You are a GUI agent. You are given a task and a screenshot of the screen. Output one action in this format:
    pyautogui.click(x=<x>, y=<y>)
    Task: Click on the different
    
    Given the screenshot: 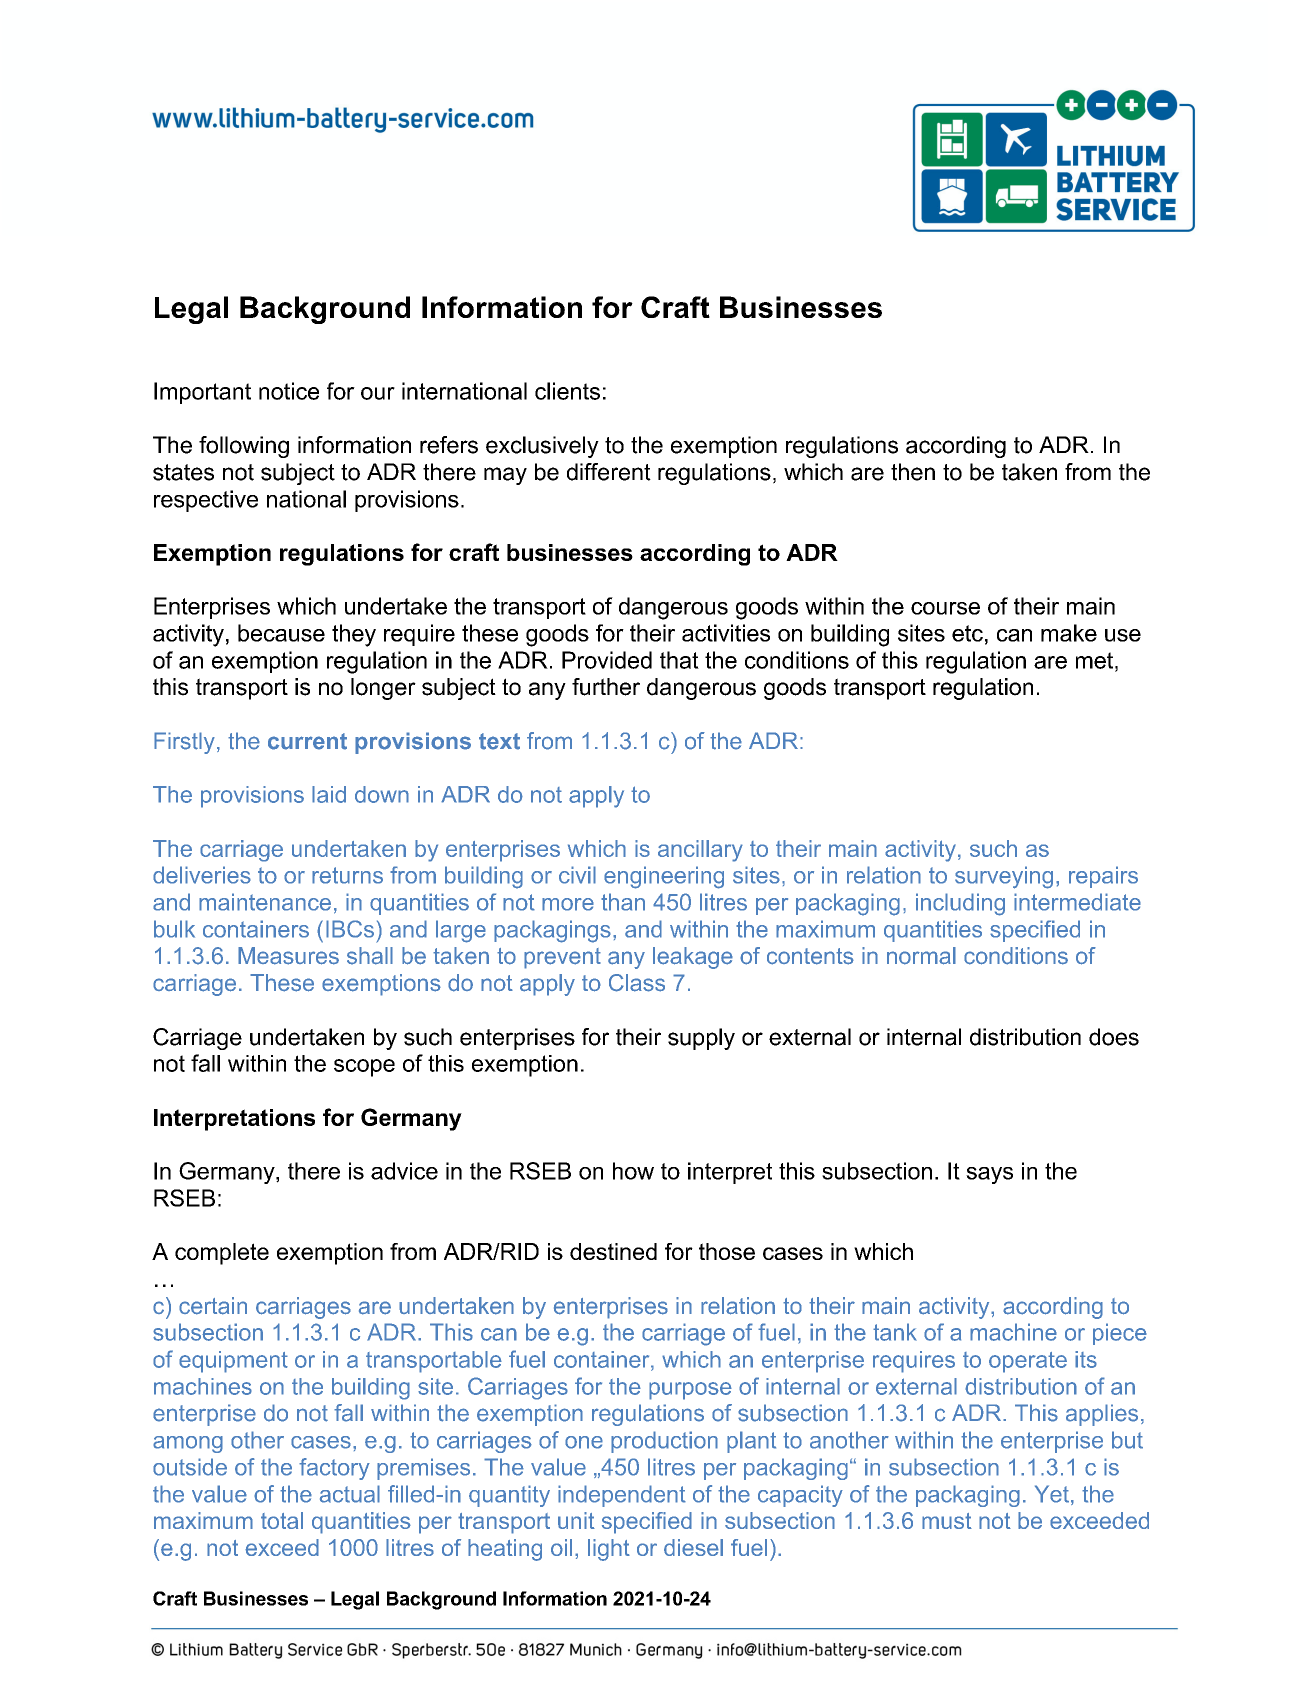 What is the action you would take?
    pyautogui.click(x=609, y=472)
